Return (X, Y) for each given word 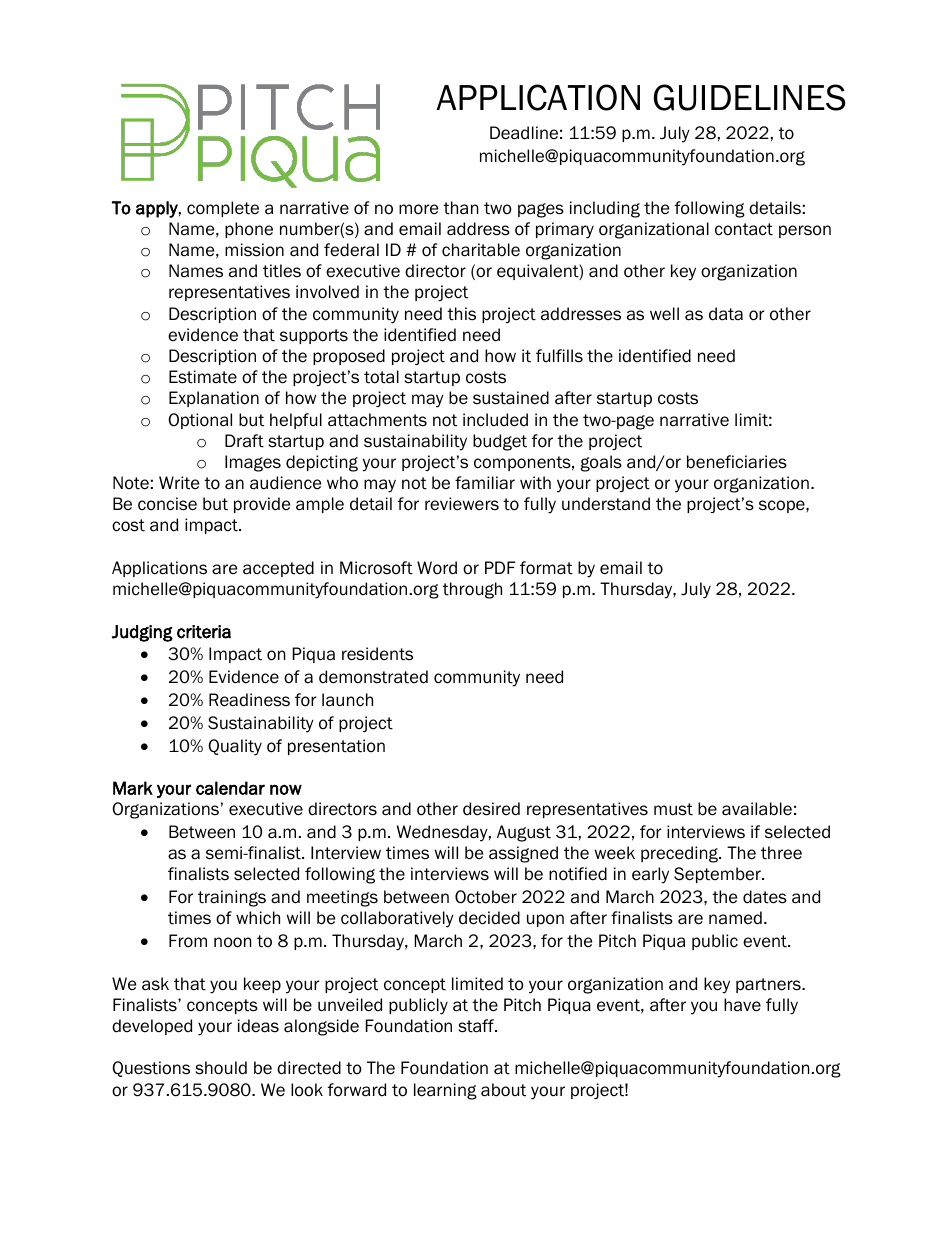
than (460, 208)
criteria (204, 632)
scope (783, 506)
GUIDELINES (750, 97)
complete (223, 209)
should (221, 1068)
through (472, 590)
